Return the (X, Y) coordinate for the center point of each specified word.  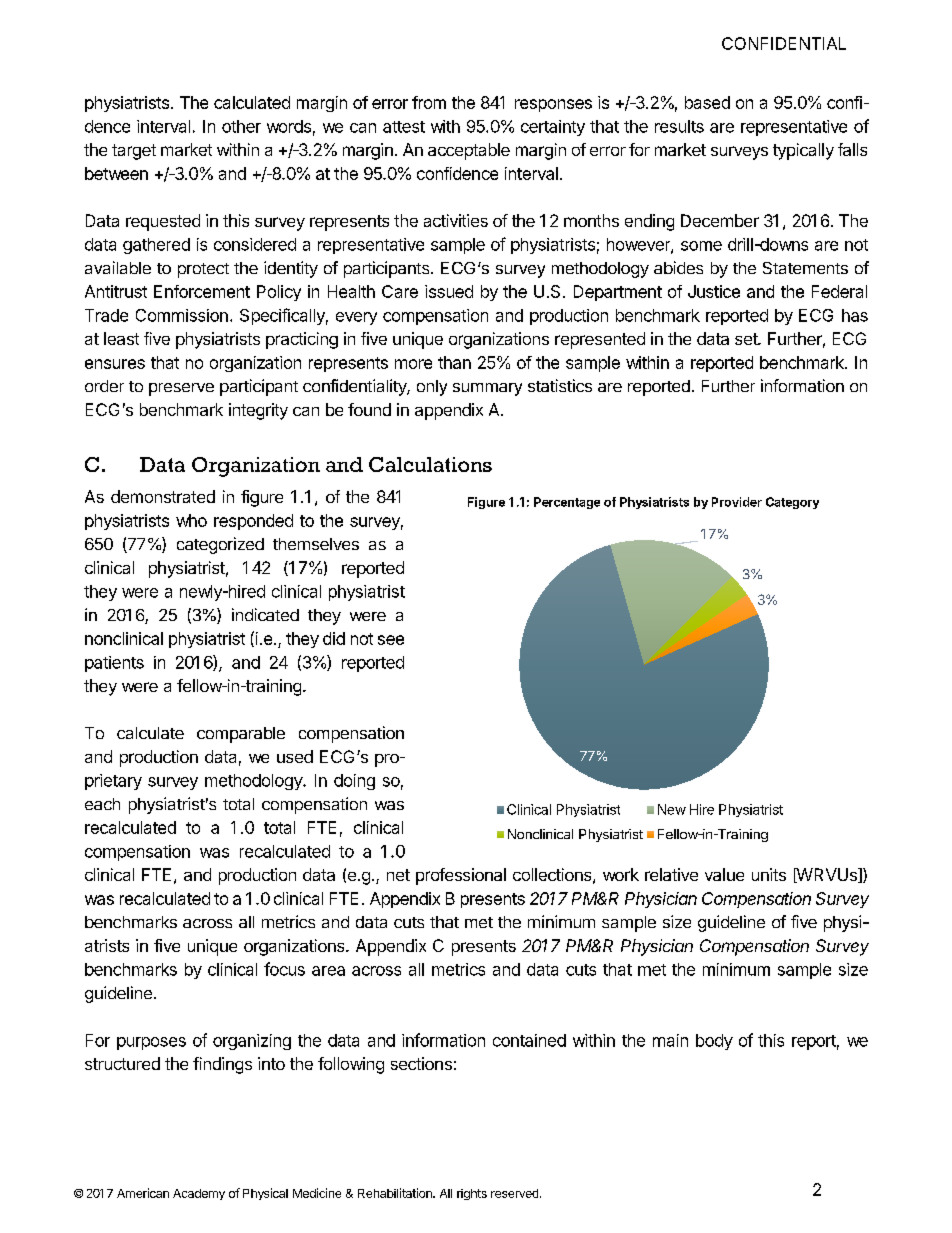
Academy (199, 1194)
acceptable (469, 151)
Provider (737, 502)
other (241, 126)
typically (803, 151)
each (102, 804)
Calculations (430, 464)
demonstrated (163, 496)
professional (461, 876)
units (769, 874)
